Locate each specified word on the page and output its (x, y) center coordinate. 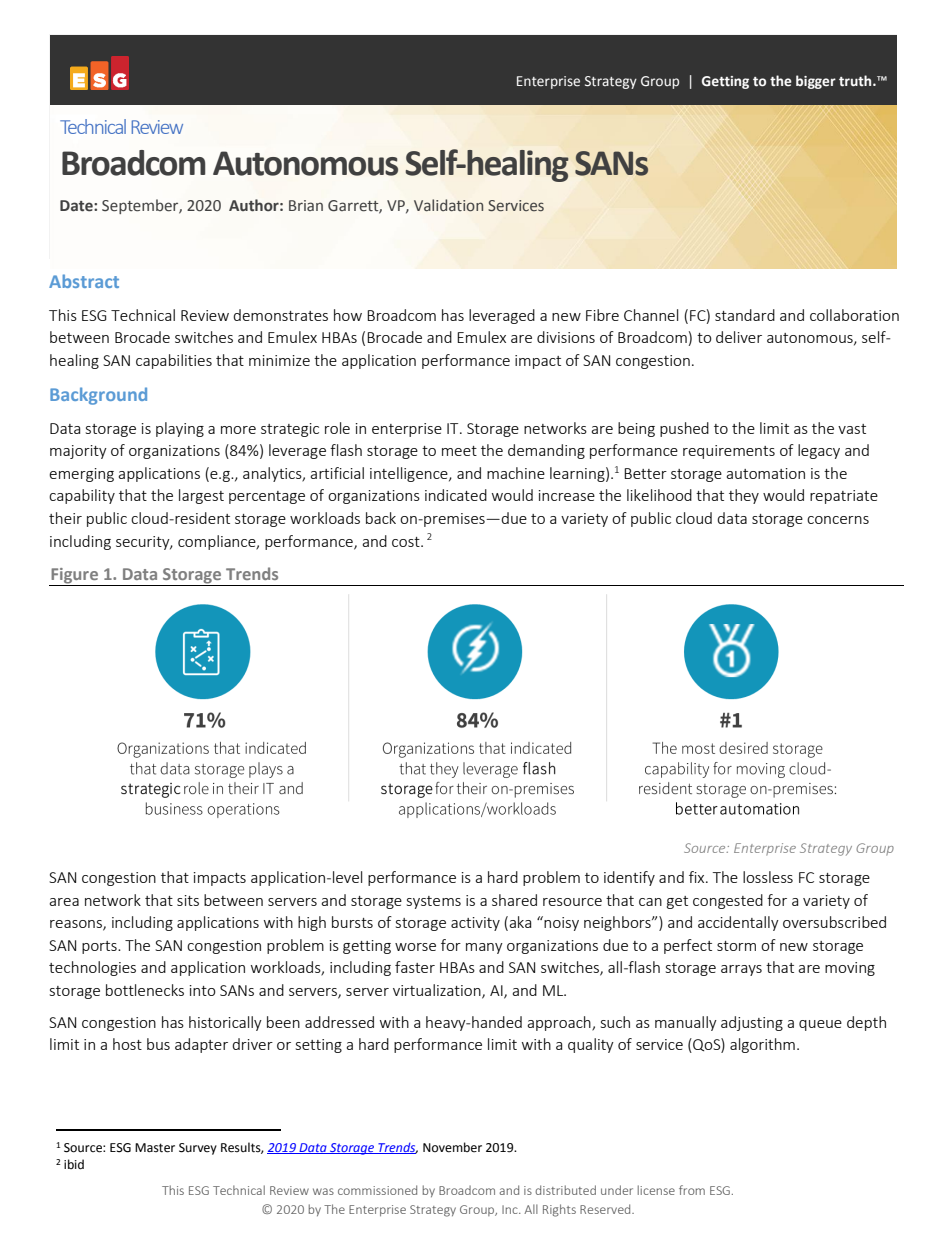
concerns (838, 520)
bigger (816, 82)
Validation (448, 205)
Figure (74, 577)
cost (407, 542)
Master (155, 1148)
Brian (306, 205)
